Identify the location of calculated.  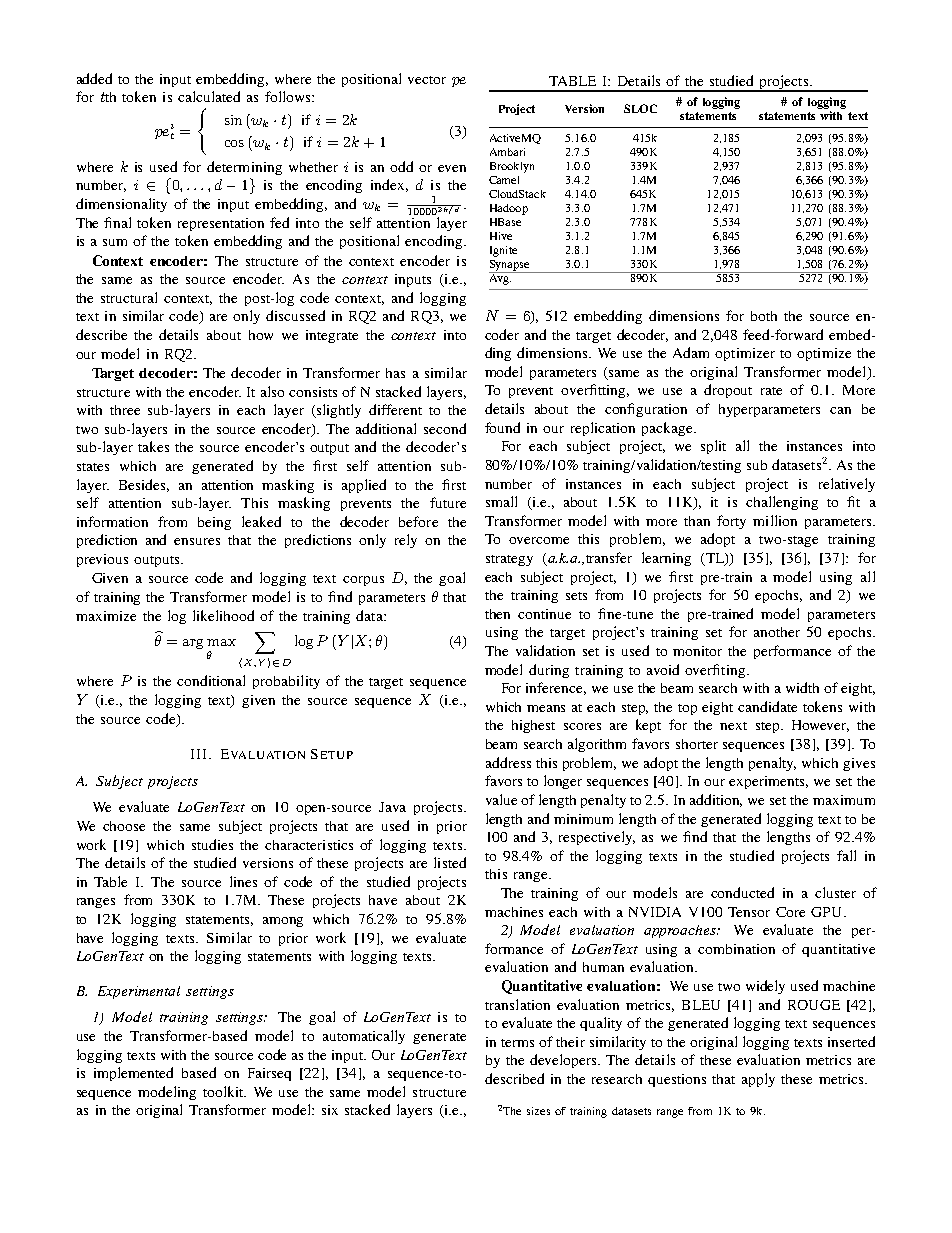
(209, 96).
